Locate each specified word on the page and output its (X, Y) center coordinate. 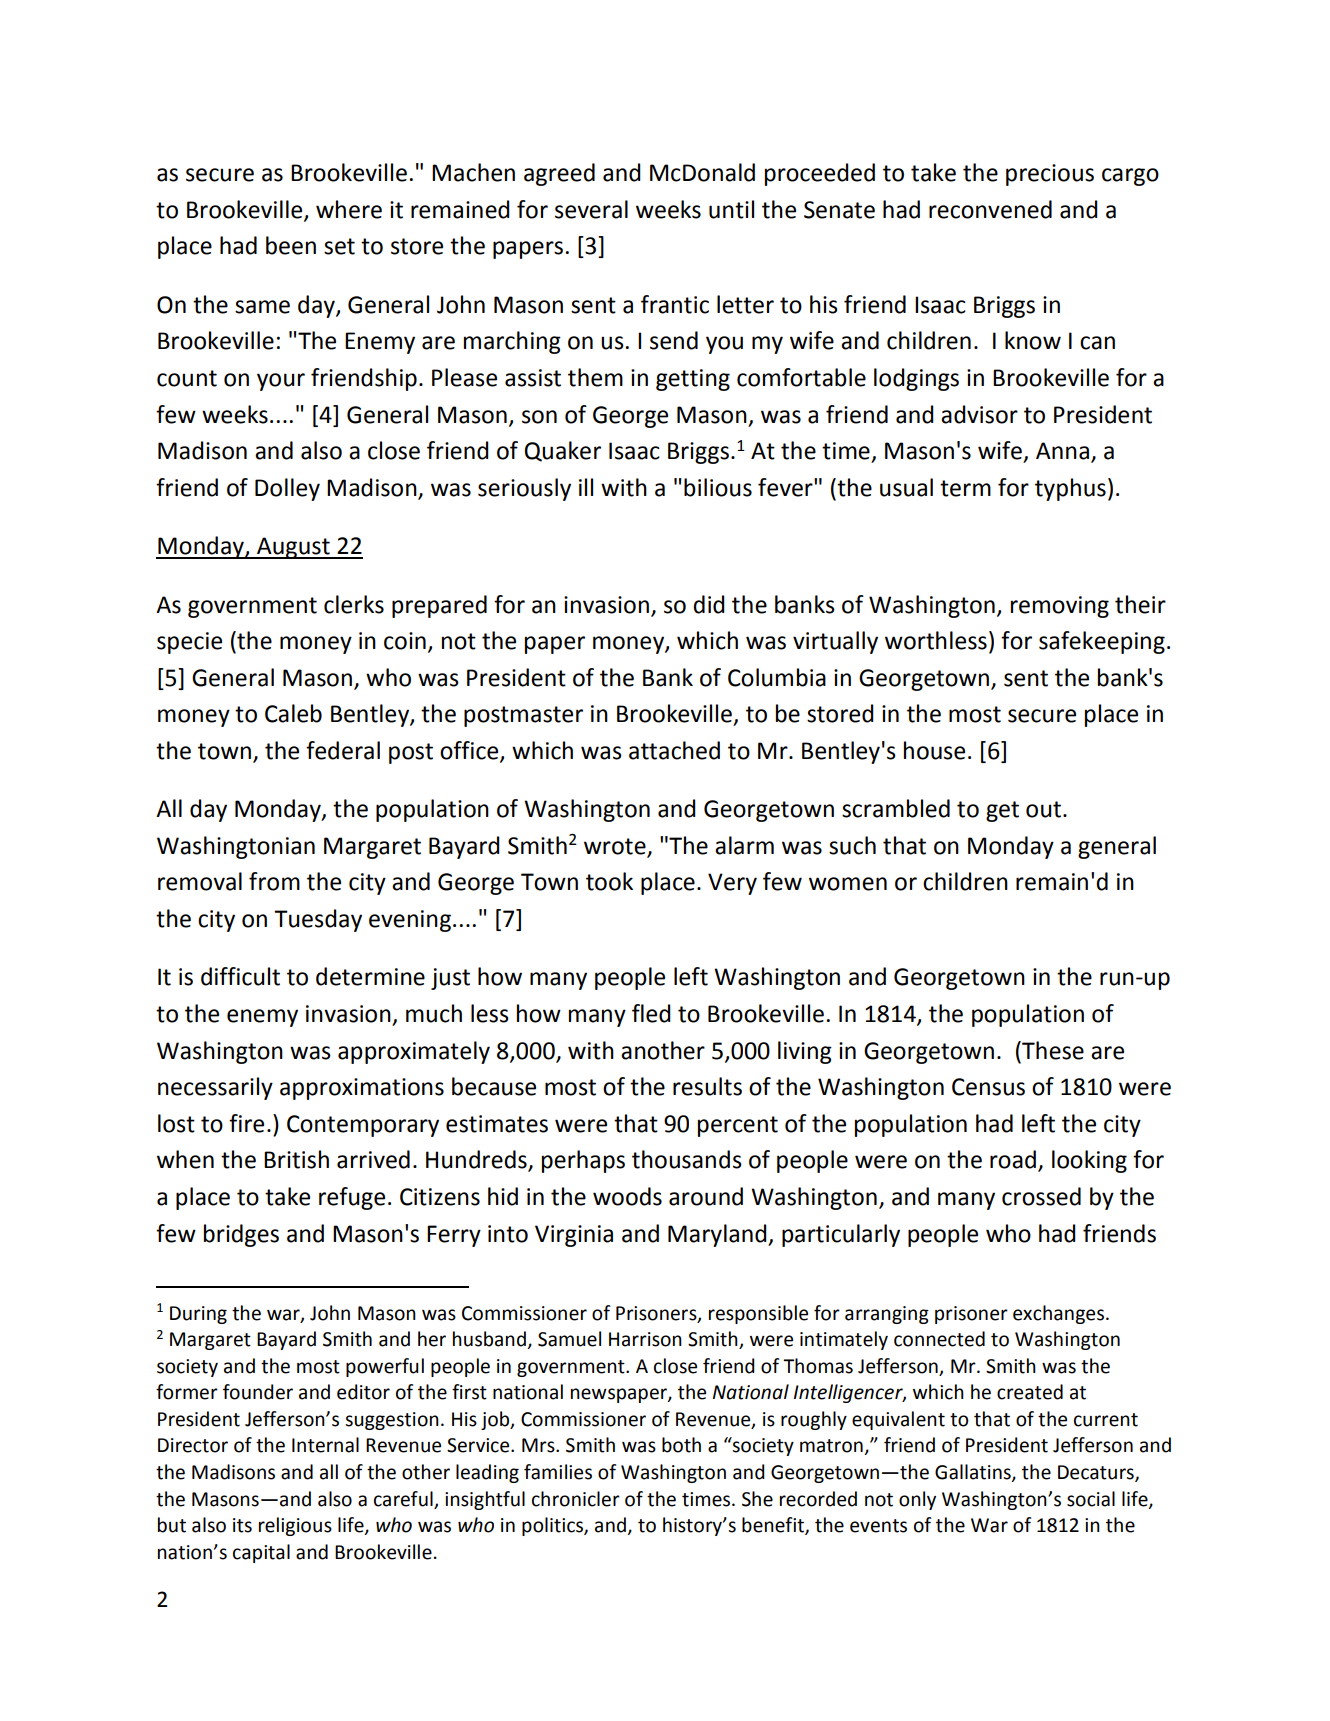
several (591, 209)
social (1091, 1499)
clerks (354, 604)
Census (988, 1087)
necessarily (215, 1088)
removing (1060, 607)
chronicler (576, 1499)
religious (295, 1526)
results (707, 1086)
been (291, 245)
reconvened (990, 209)
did (709, 604)
